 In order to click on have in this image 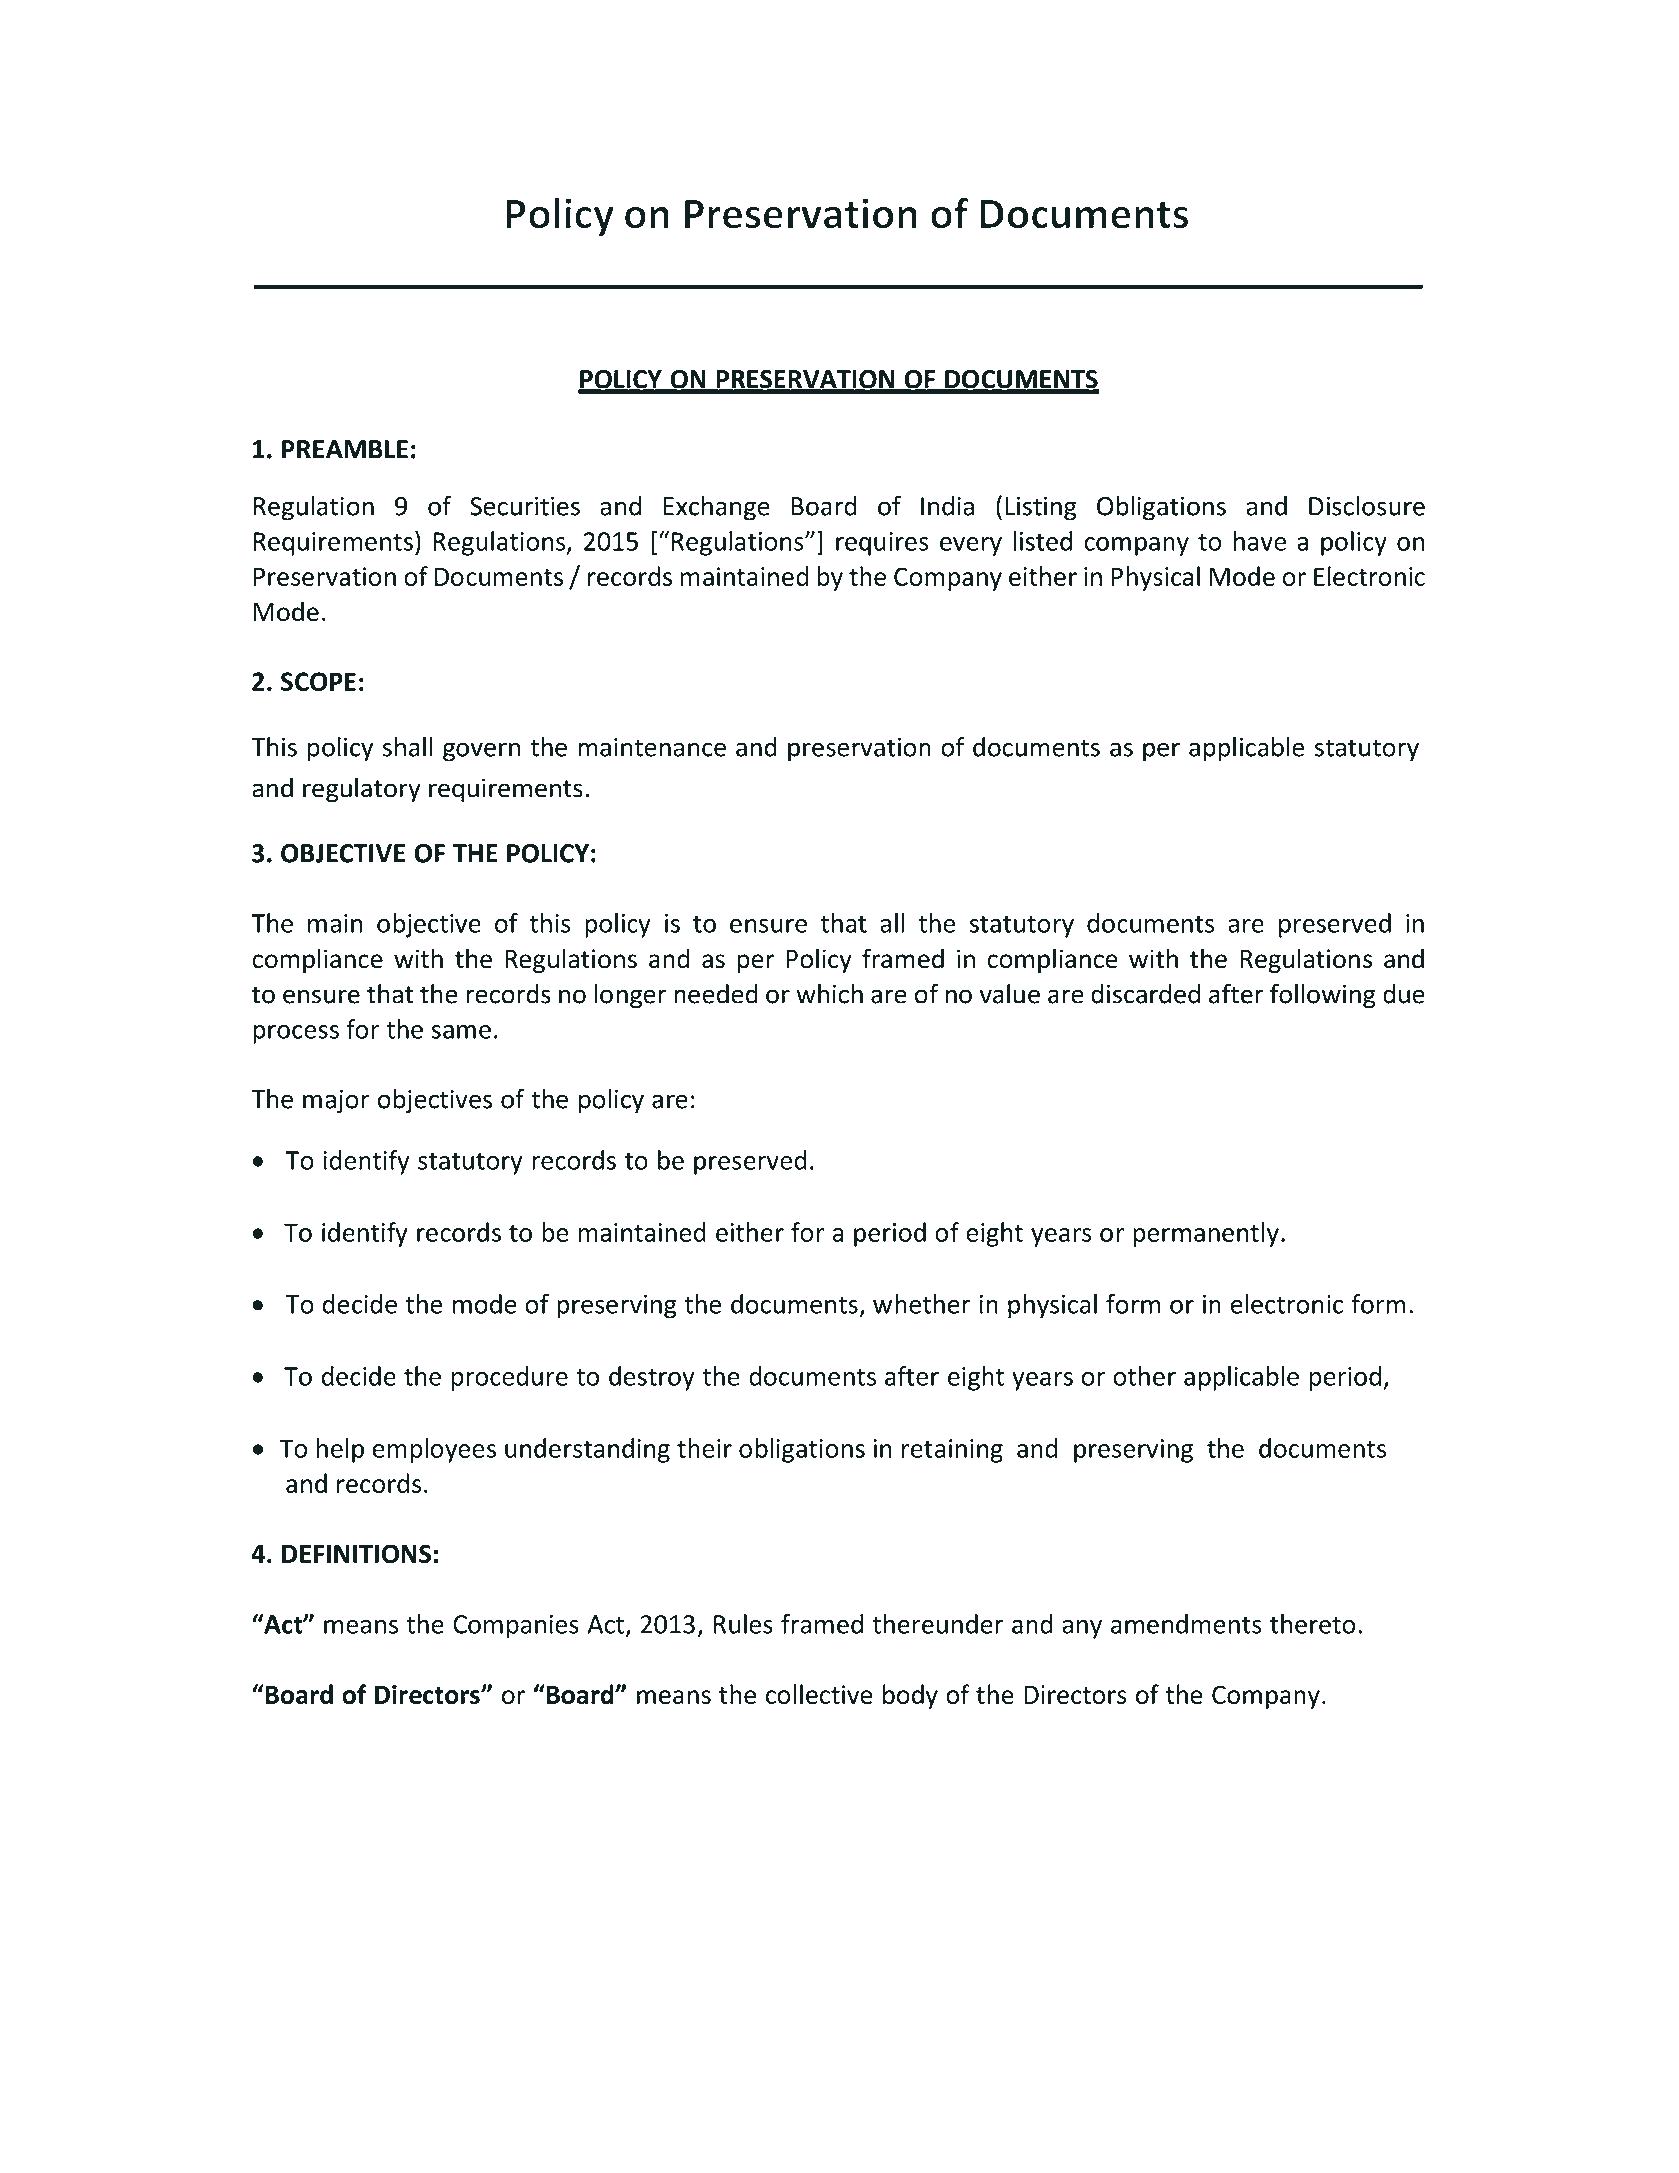, I will do `click(1260, 541)`.
